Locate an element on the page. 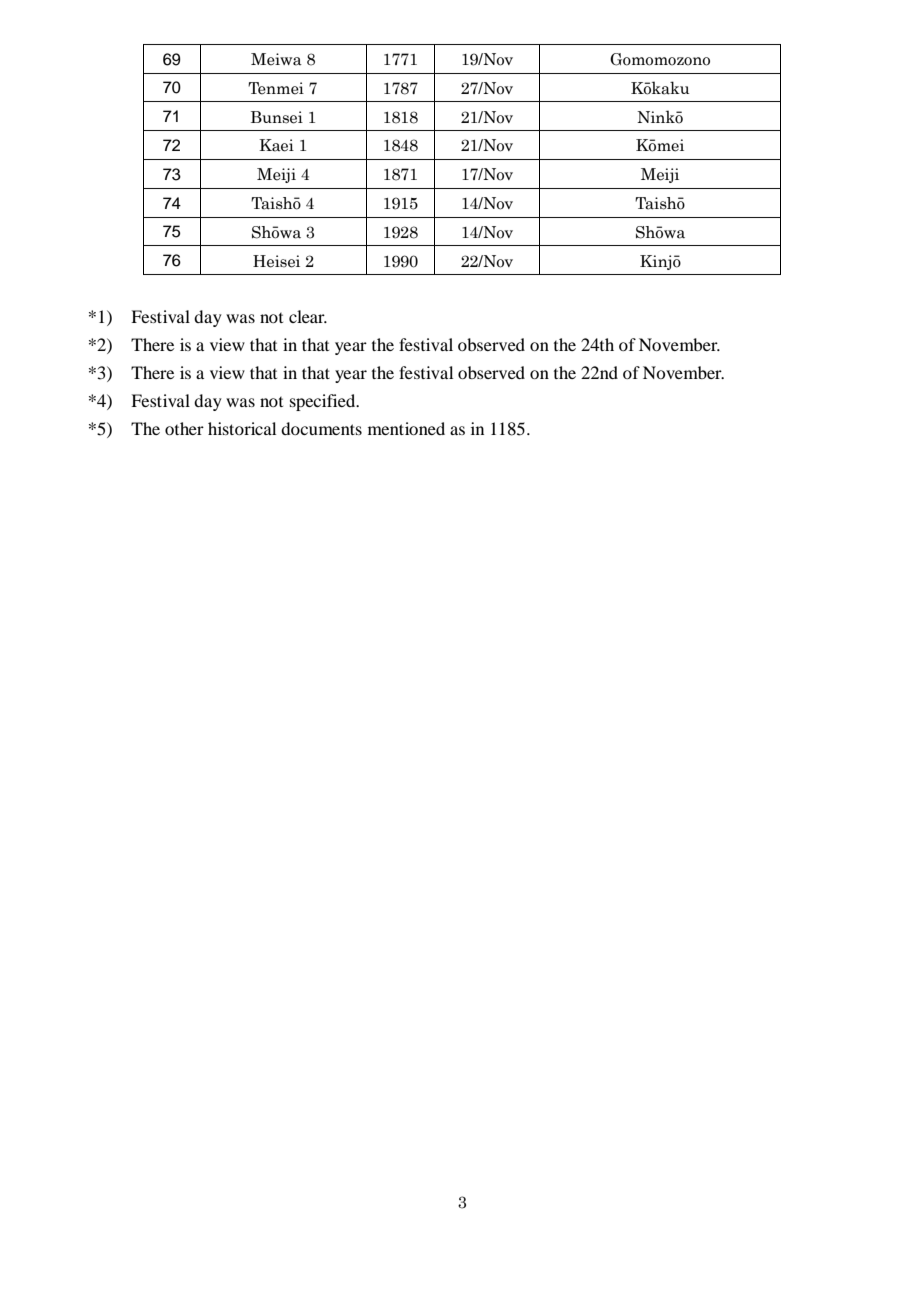 Image resolution: width=924 pixels, height=1308 pixels. clear is located at coordinates (308, 316).
